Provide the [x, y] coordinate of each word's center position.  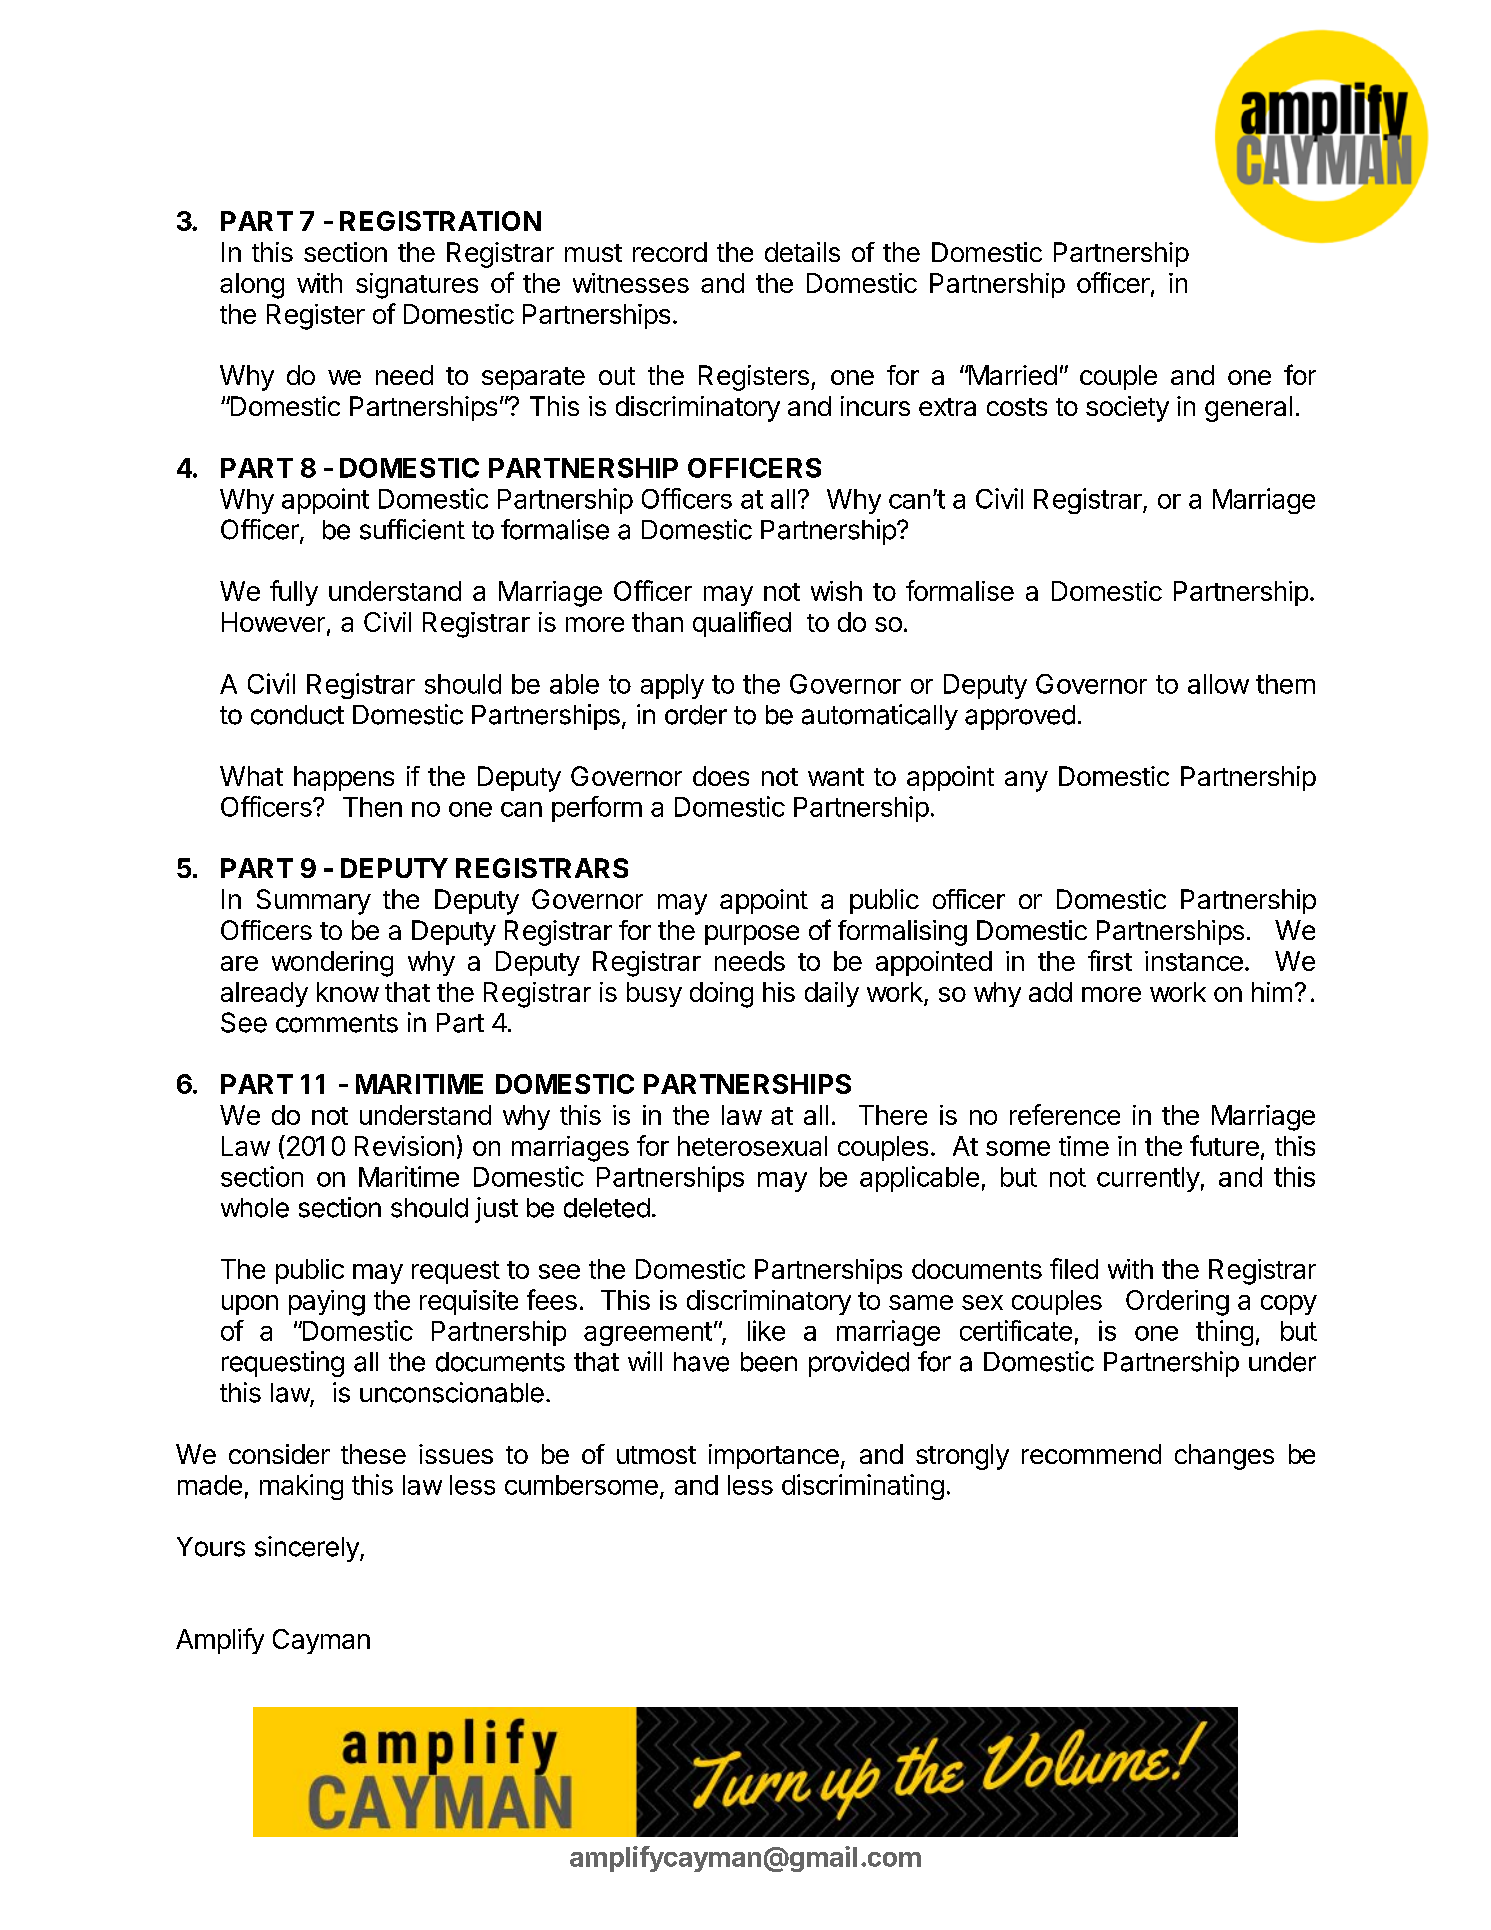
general [1248, 409]
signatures [417, 286]
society [1127, 409]
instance [1194, 961]
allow [1218, 684]
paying [327, 1303]
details [802, 252]
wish [836, 591]
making [301, 1487]
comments [337, 1023]
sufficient [412, 529]
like [766, 1330]
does [721, 776]
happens [344, 778]
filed [1074, 1268]
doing [721, 995]
